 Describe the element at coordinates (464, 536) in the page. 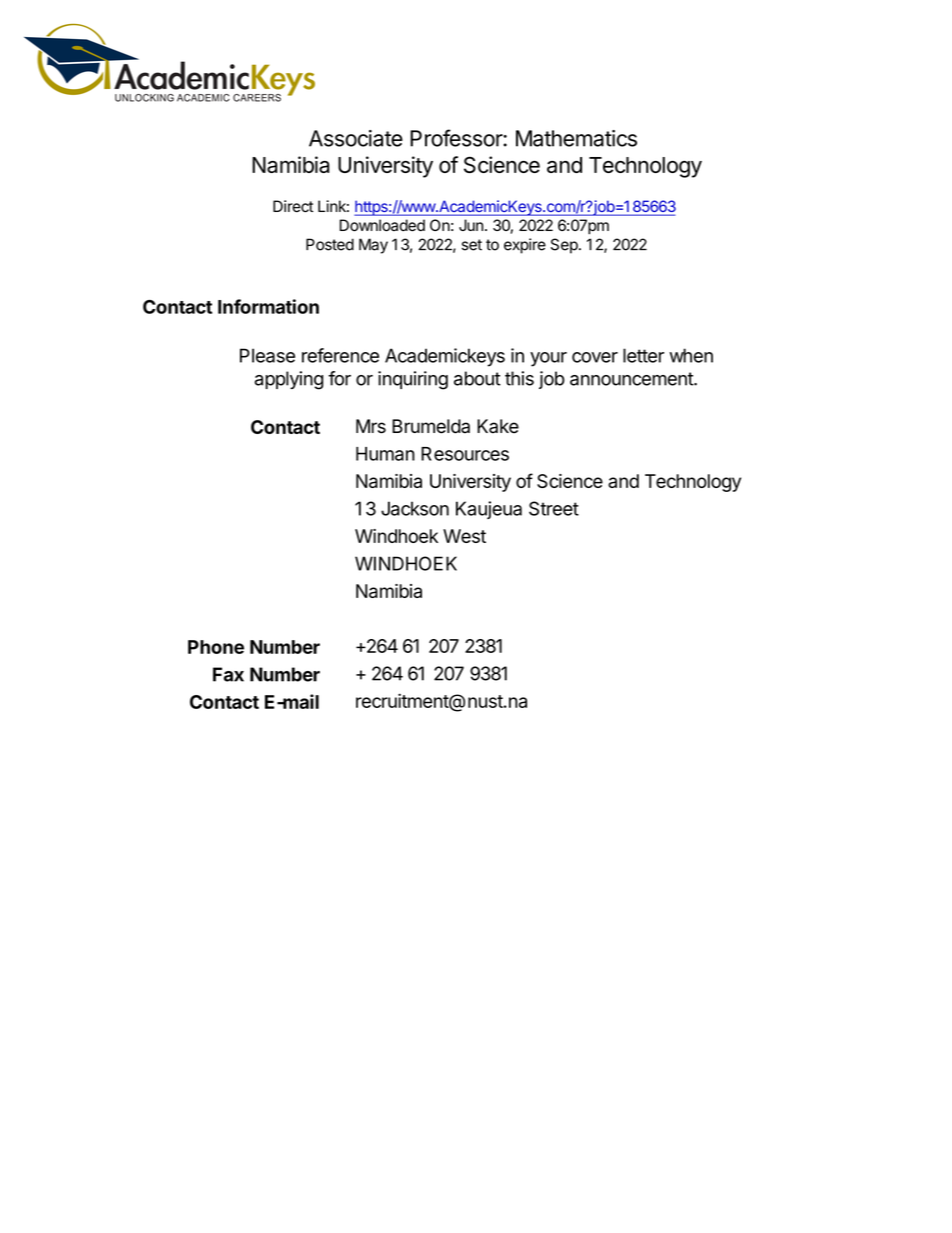

I see `West` at that location.
